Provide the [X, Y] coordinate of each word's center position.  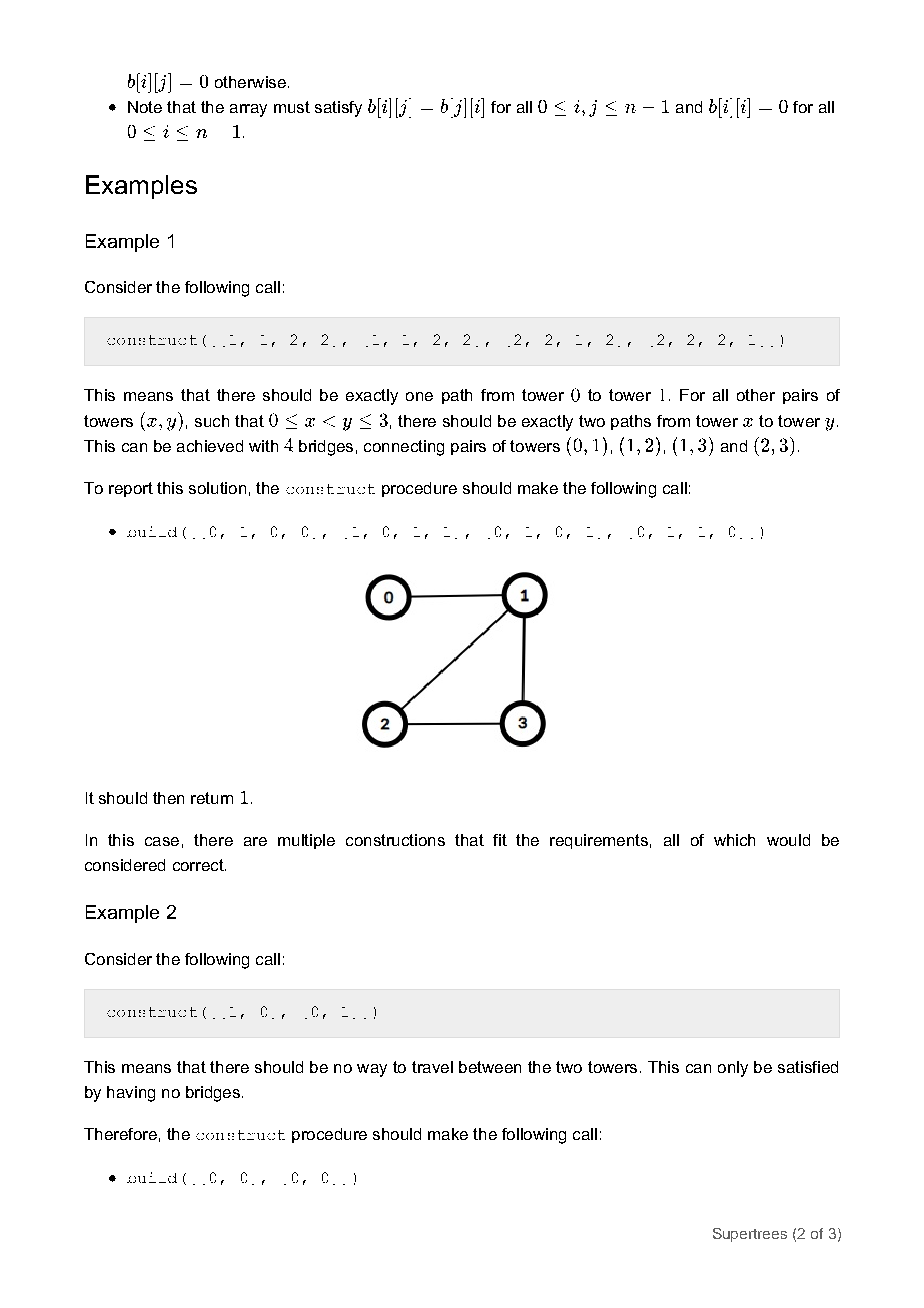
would [788, 840]
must [292, 107]
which [734, 840]
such [212, 421]
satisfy [338, 109]
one [419, 396]
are [255, 841]
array [248, 110]
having [131, 1094]
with [263, 446]
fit [500, 840]
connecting [404, 448]
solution [217, 488]
